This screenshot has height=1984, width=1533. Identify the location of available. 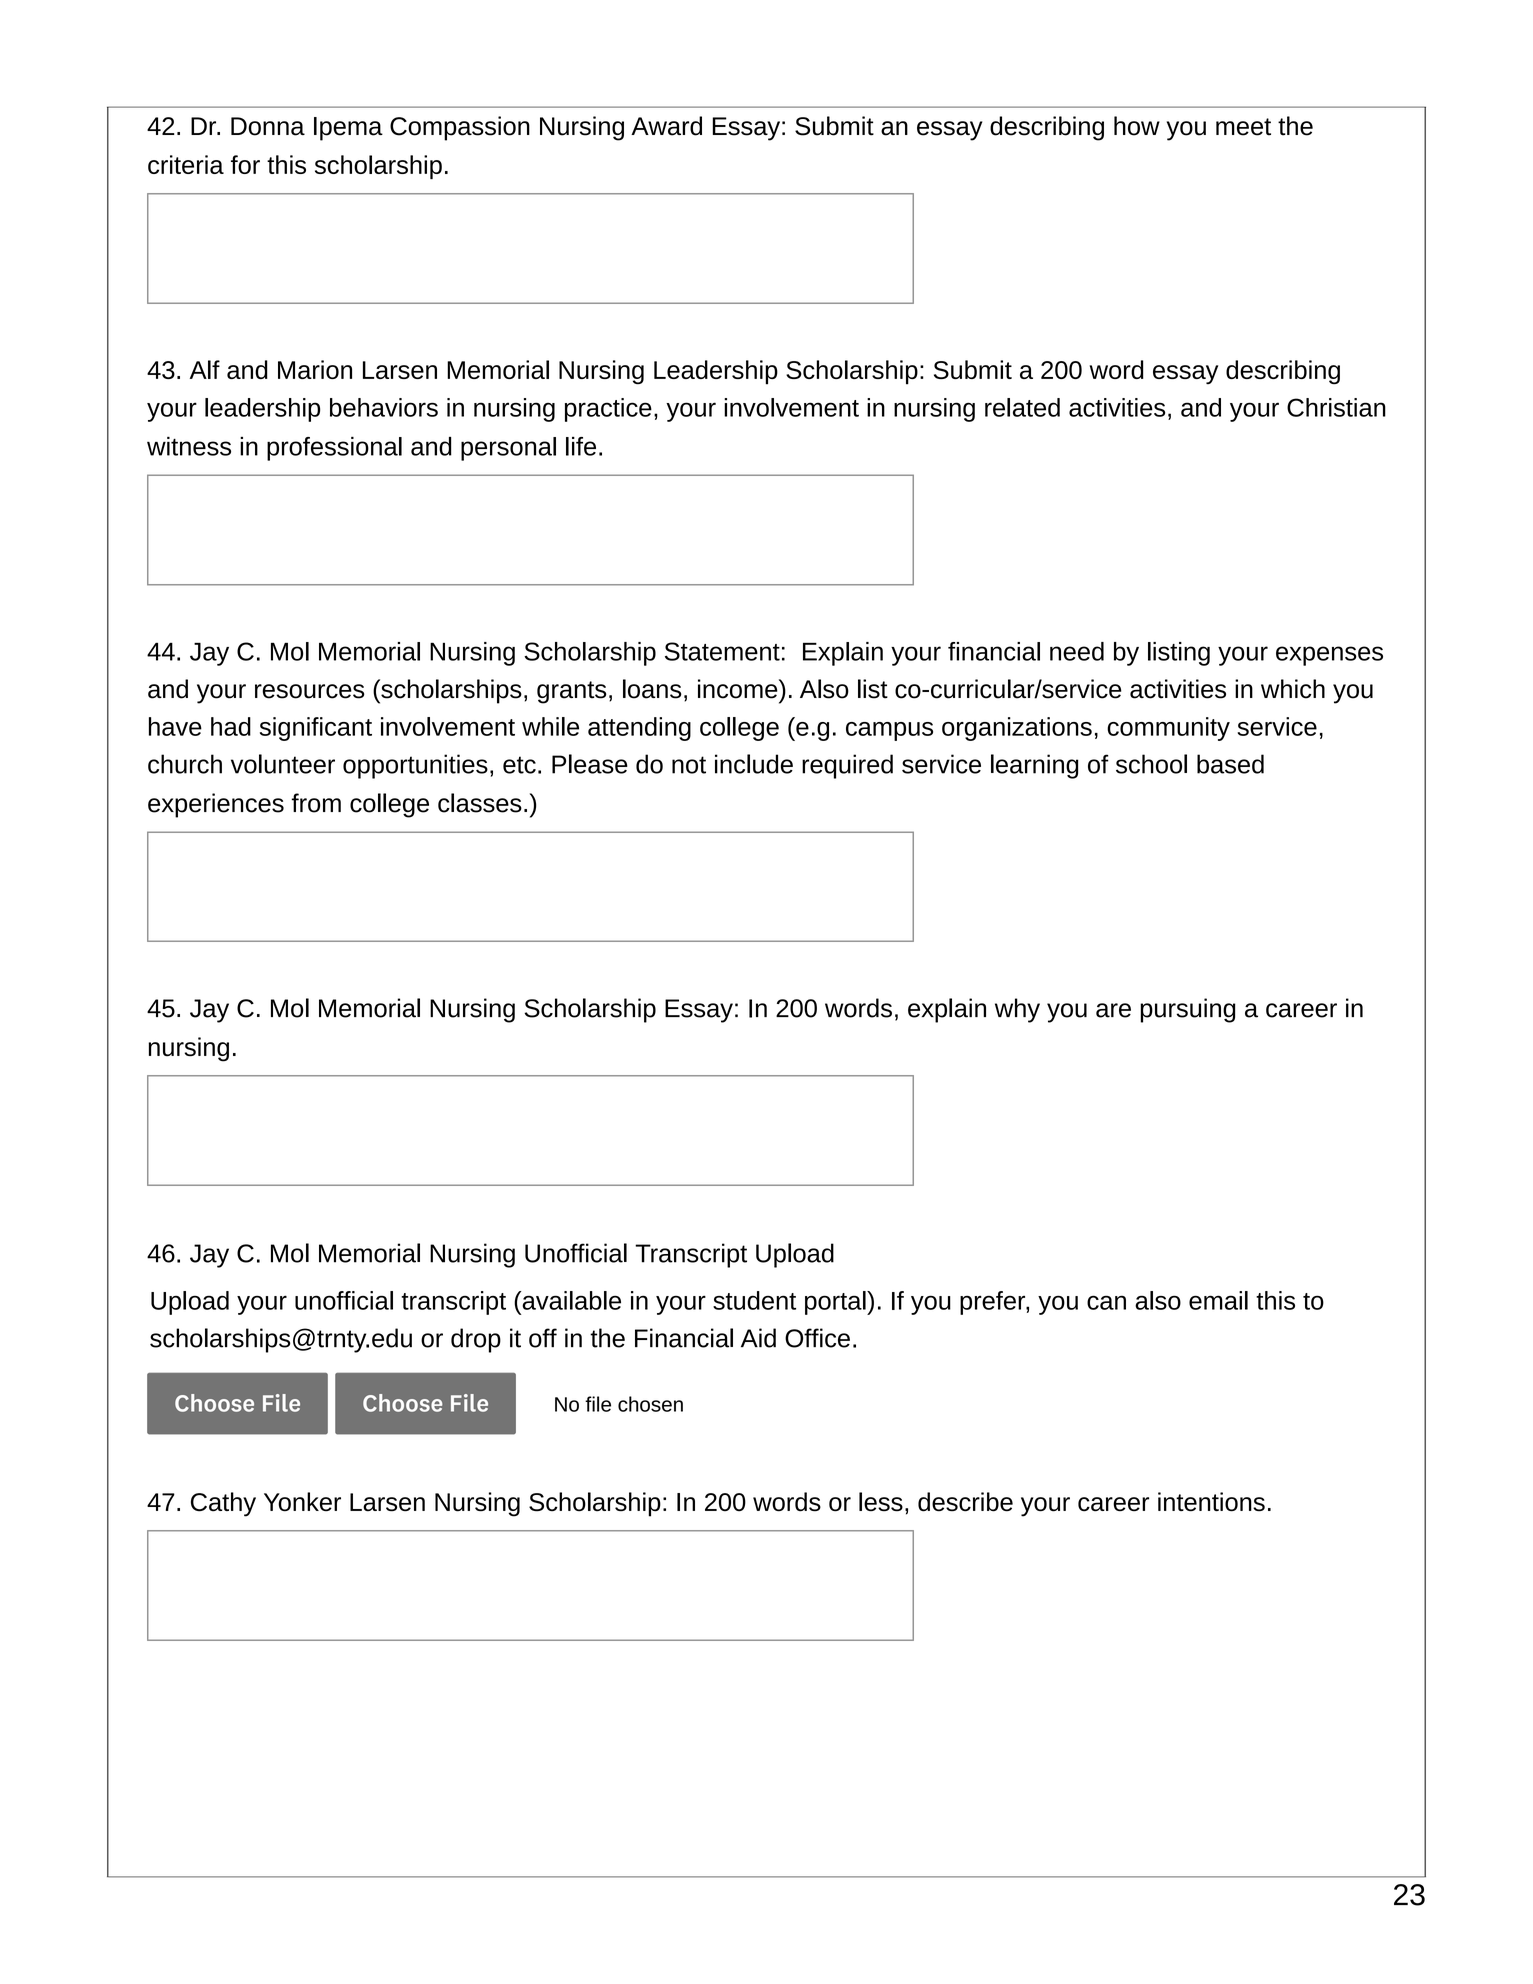
(570, 1300).
